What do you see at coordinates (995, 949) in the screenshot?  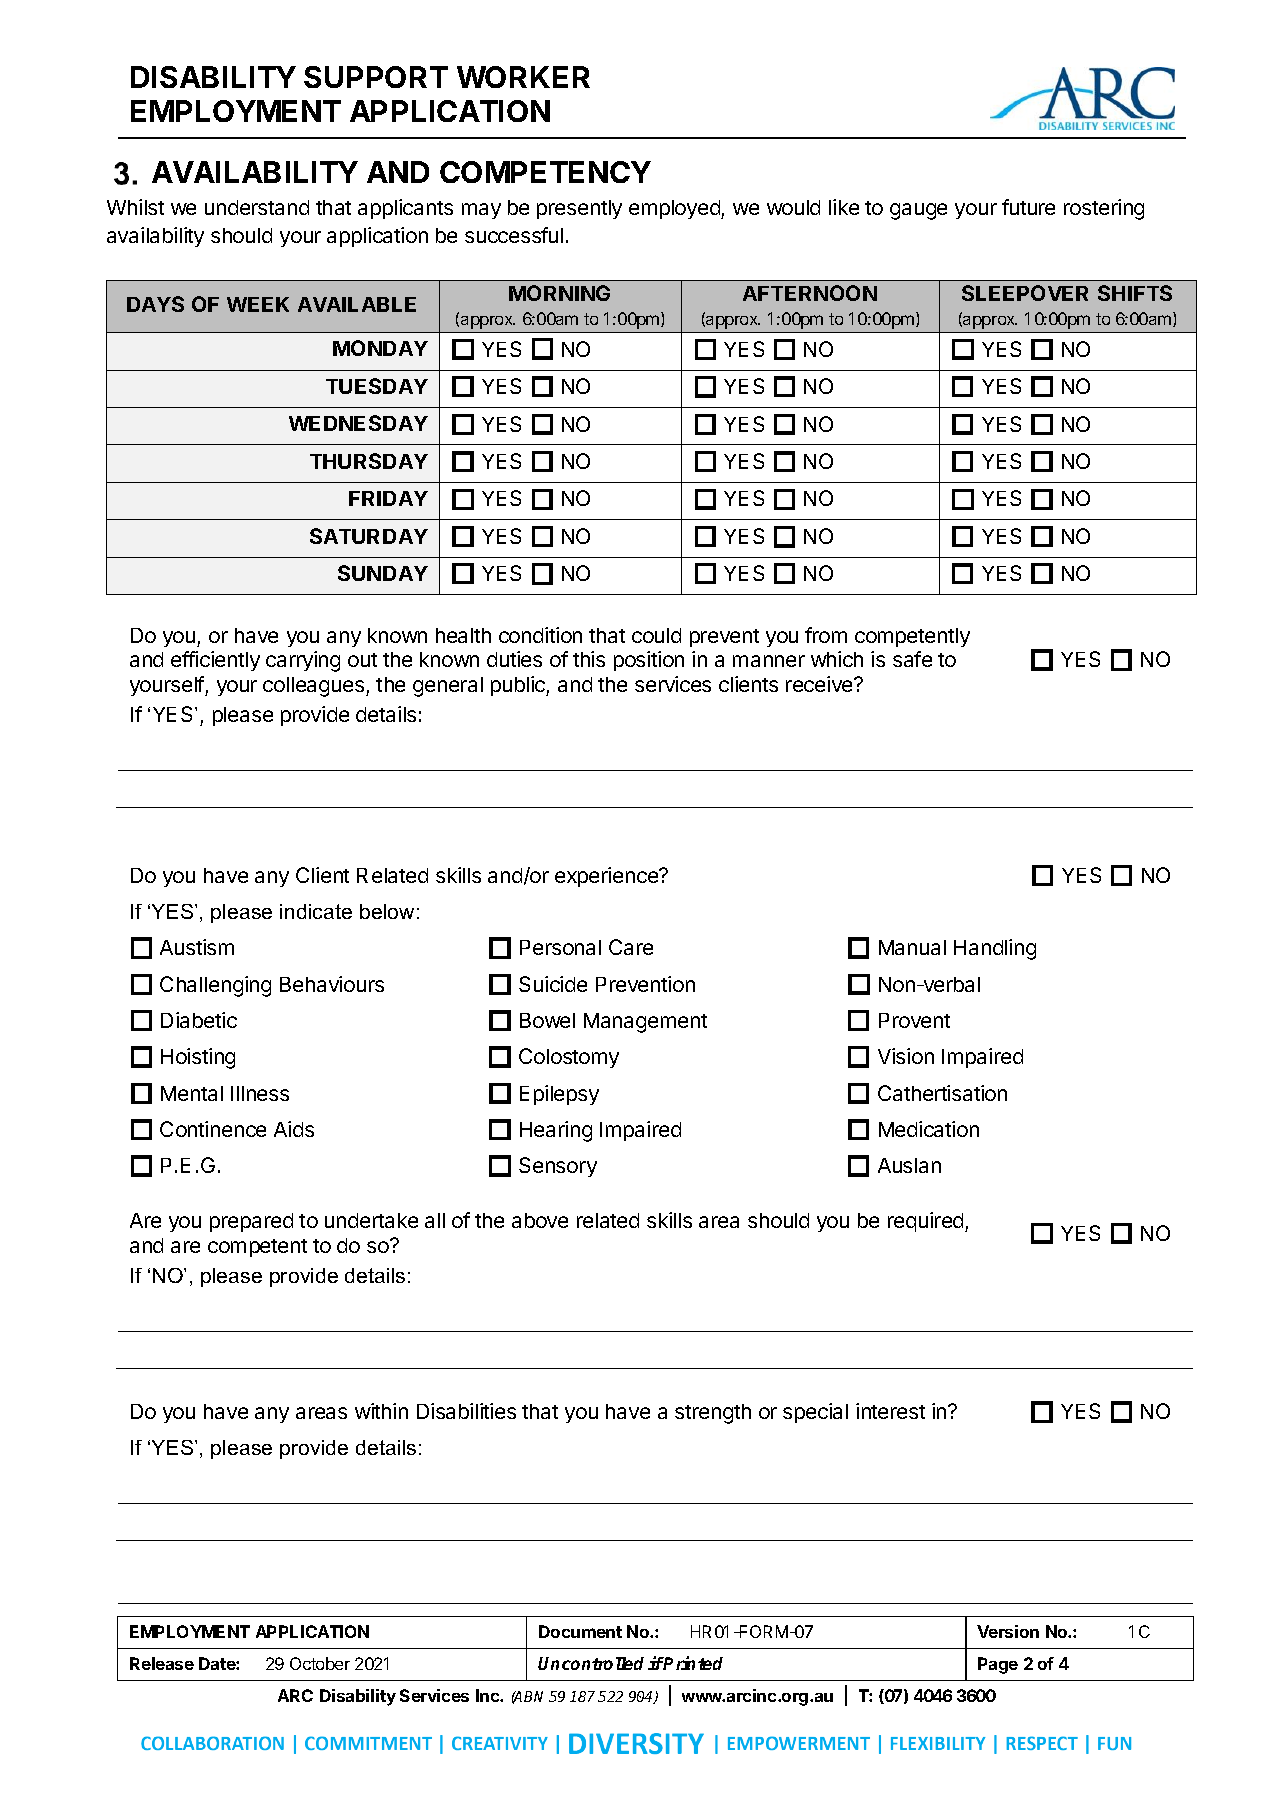 I see `Handling` at bounding box center [995, 949].
